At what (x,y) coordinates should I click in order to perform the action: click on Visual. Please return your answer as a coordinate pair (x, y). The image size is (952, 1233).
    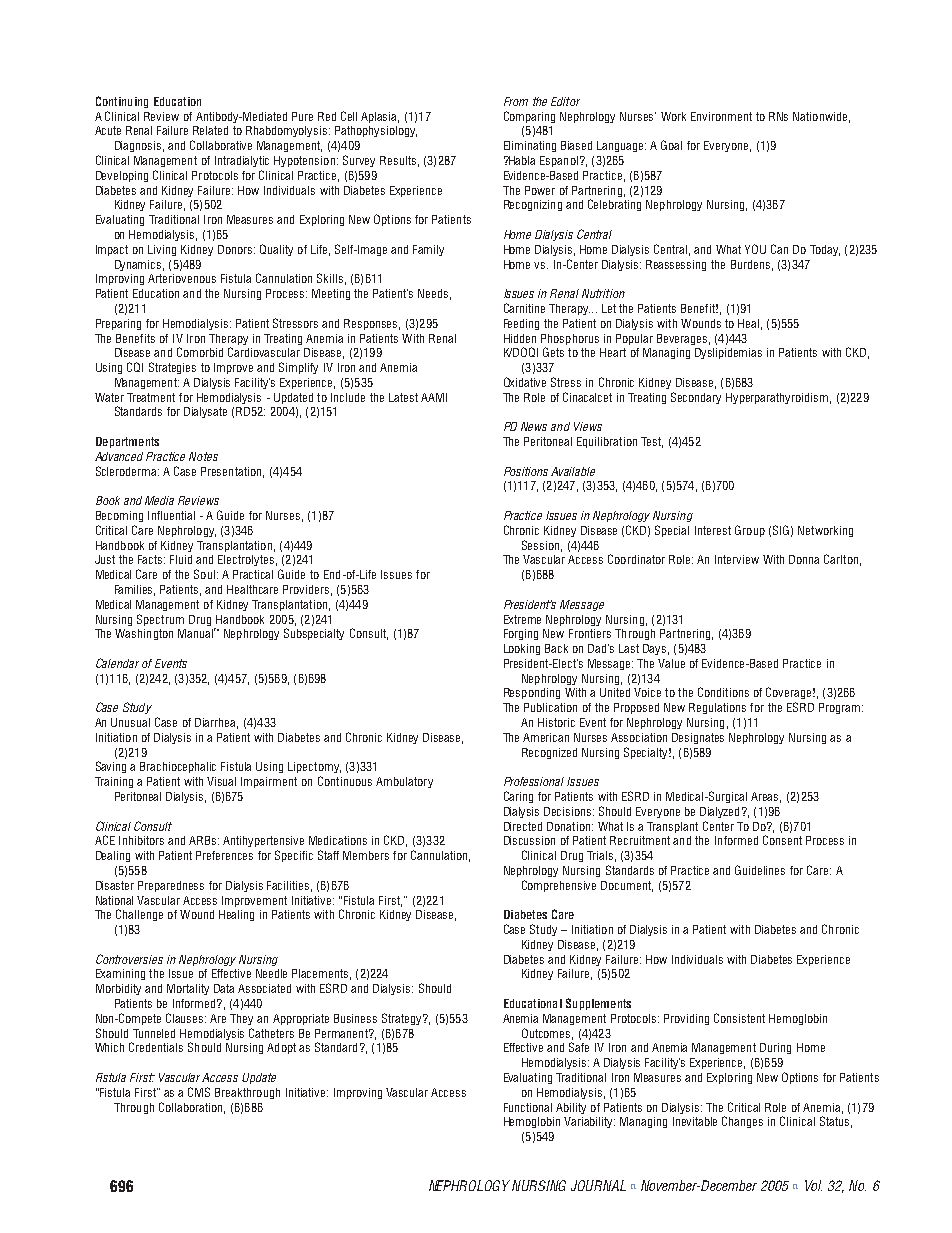
    Looking at the image, I should click on (221, 781).
